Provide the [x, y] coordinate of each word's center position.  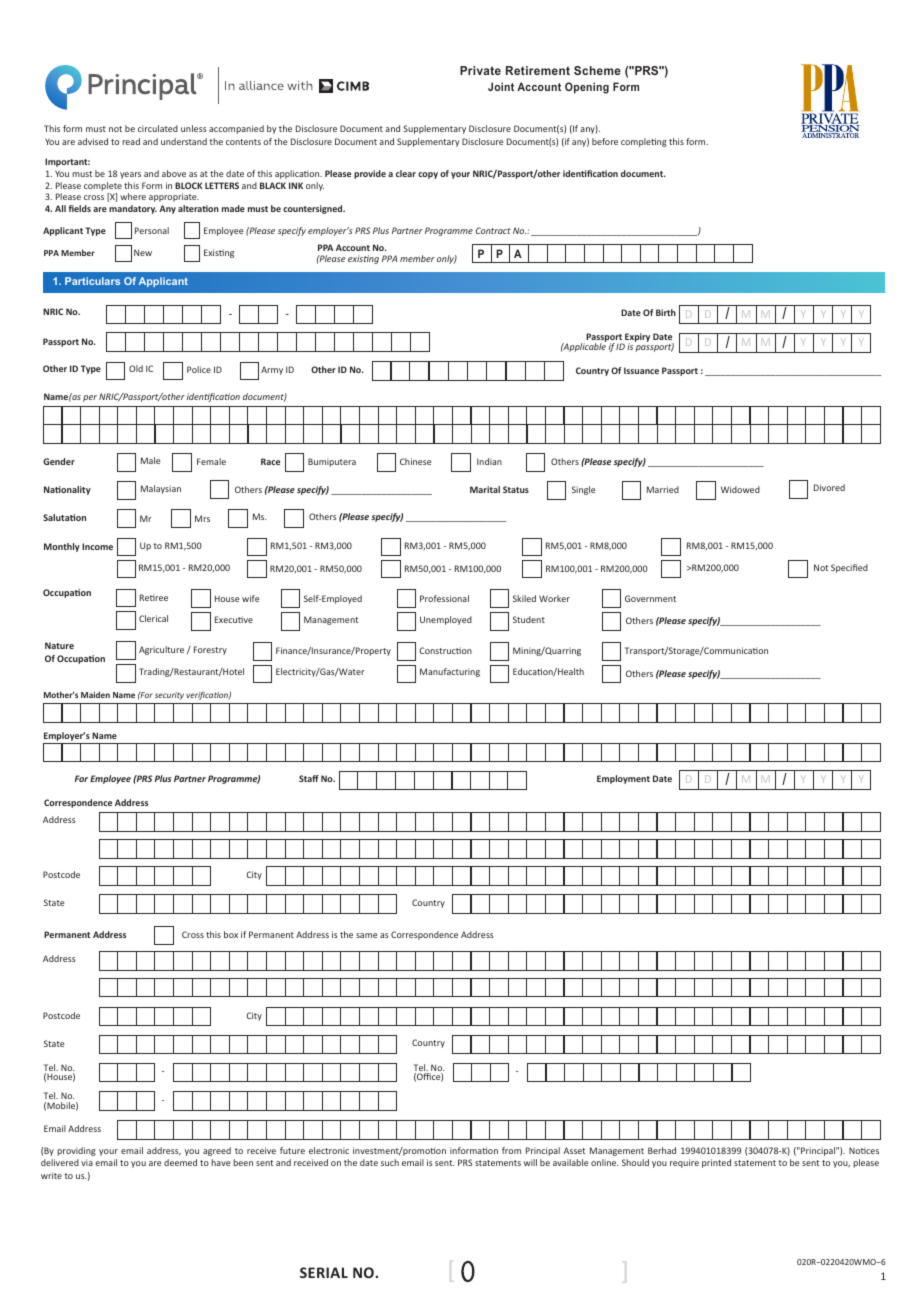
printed [716, 1163]
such [390, 1162]
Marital [485, 489]
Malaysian [161, 489]
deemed [180, 1162]
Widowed [740, 489]
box [231, 934]
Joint [501, 86]
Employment [623, 779]
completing [644, 142]
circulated [158, 128]
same [366, 935]
